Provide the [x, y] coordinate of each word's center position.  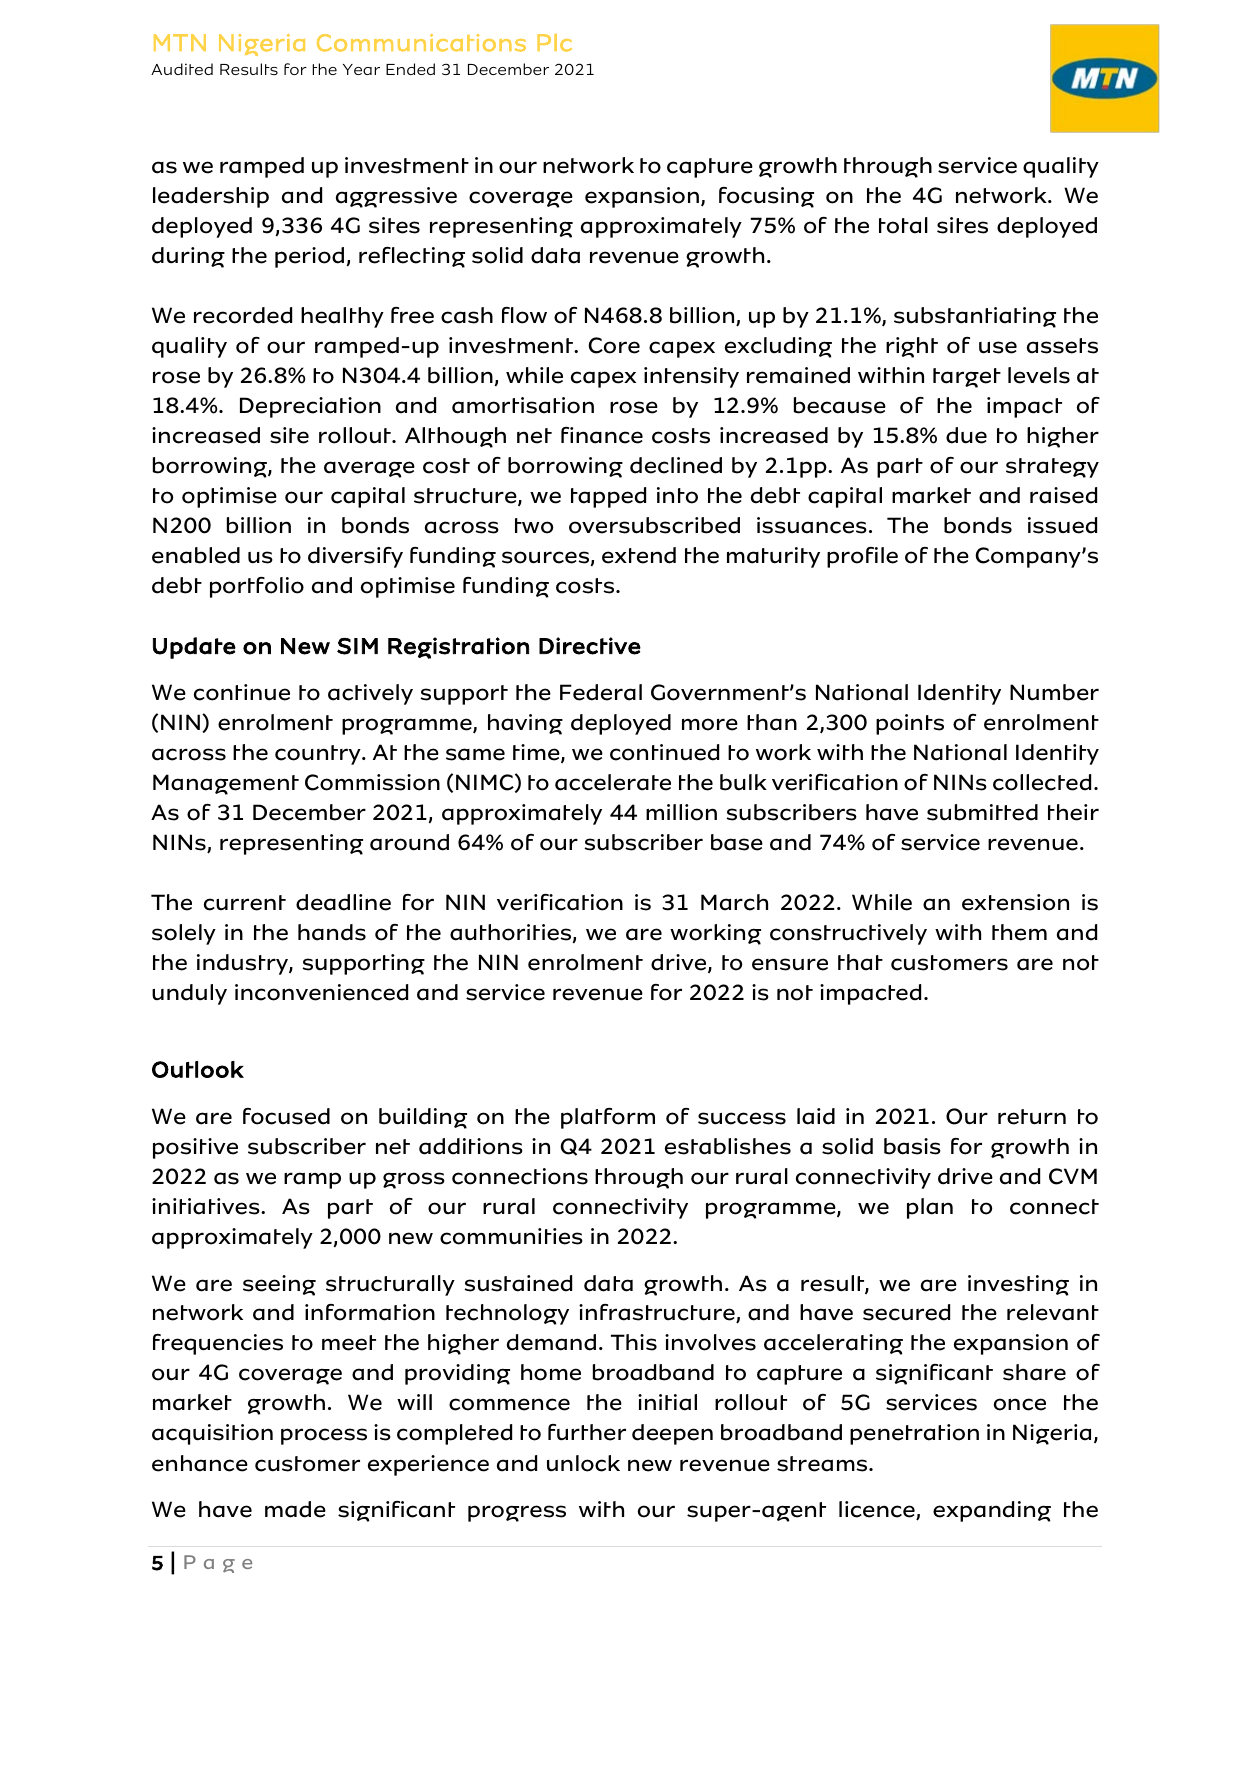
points [910, 724]
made [295, 1509]
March [734, 902]
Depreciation [310, 407]
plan [930, 1208]
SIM [357, 646]
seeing [279, 1285]
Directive [590, 646]
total [903, 225]
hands [332, 932]
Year [361, 69]
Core [614, 345]
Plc [554, 43]
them [1019, 932]
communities [511, 1236]
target [967, 378]
